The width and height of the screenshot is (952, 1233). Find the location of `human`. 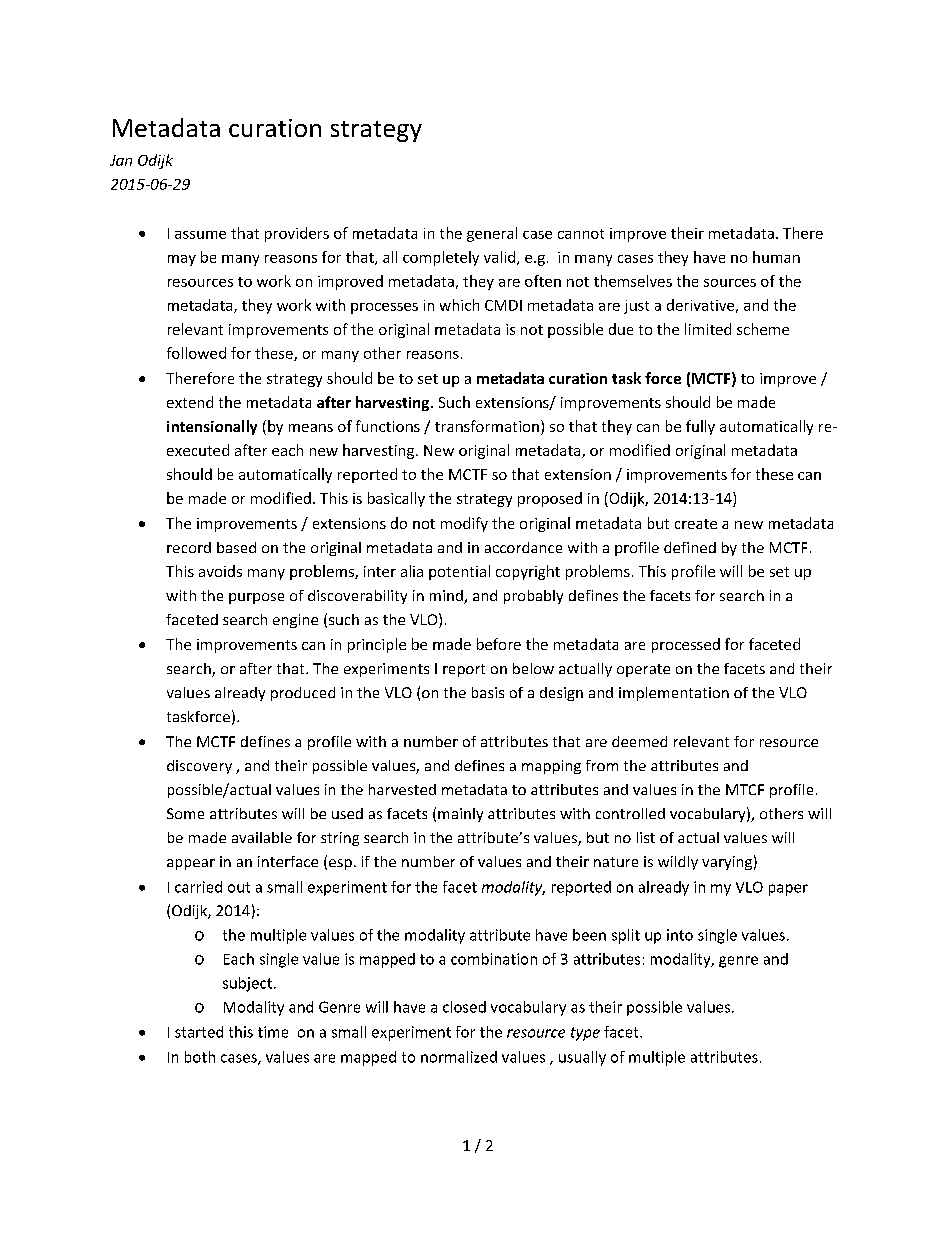

human is located at coordinates (776, 257).
